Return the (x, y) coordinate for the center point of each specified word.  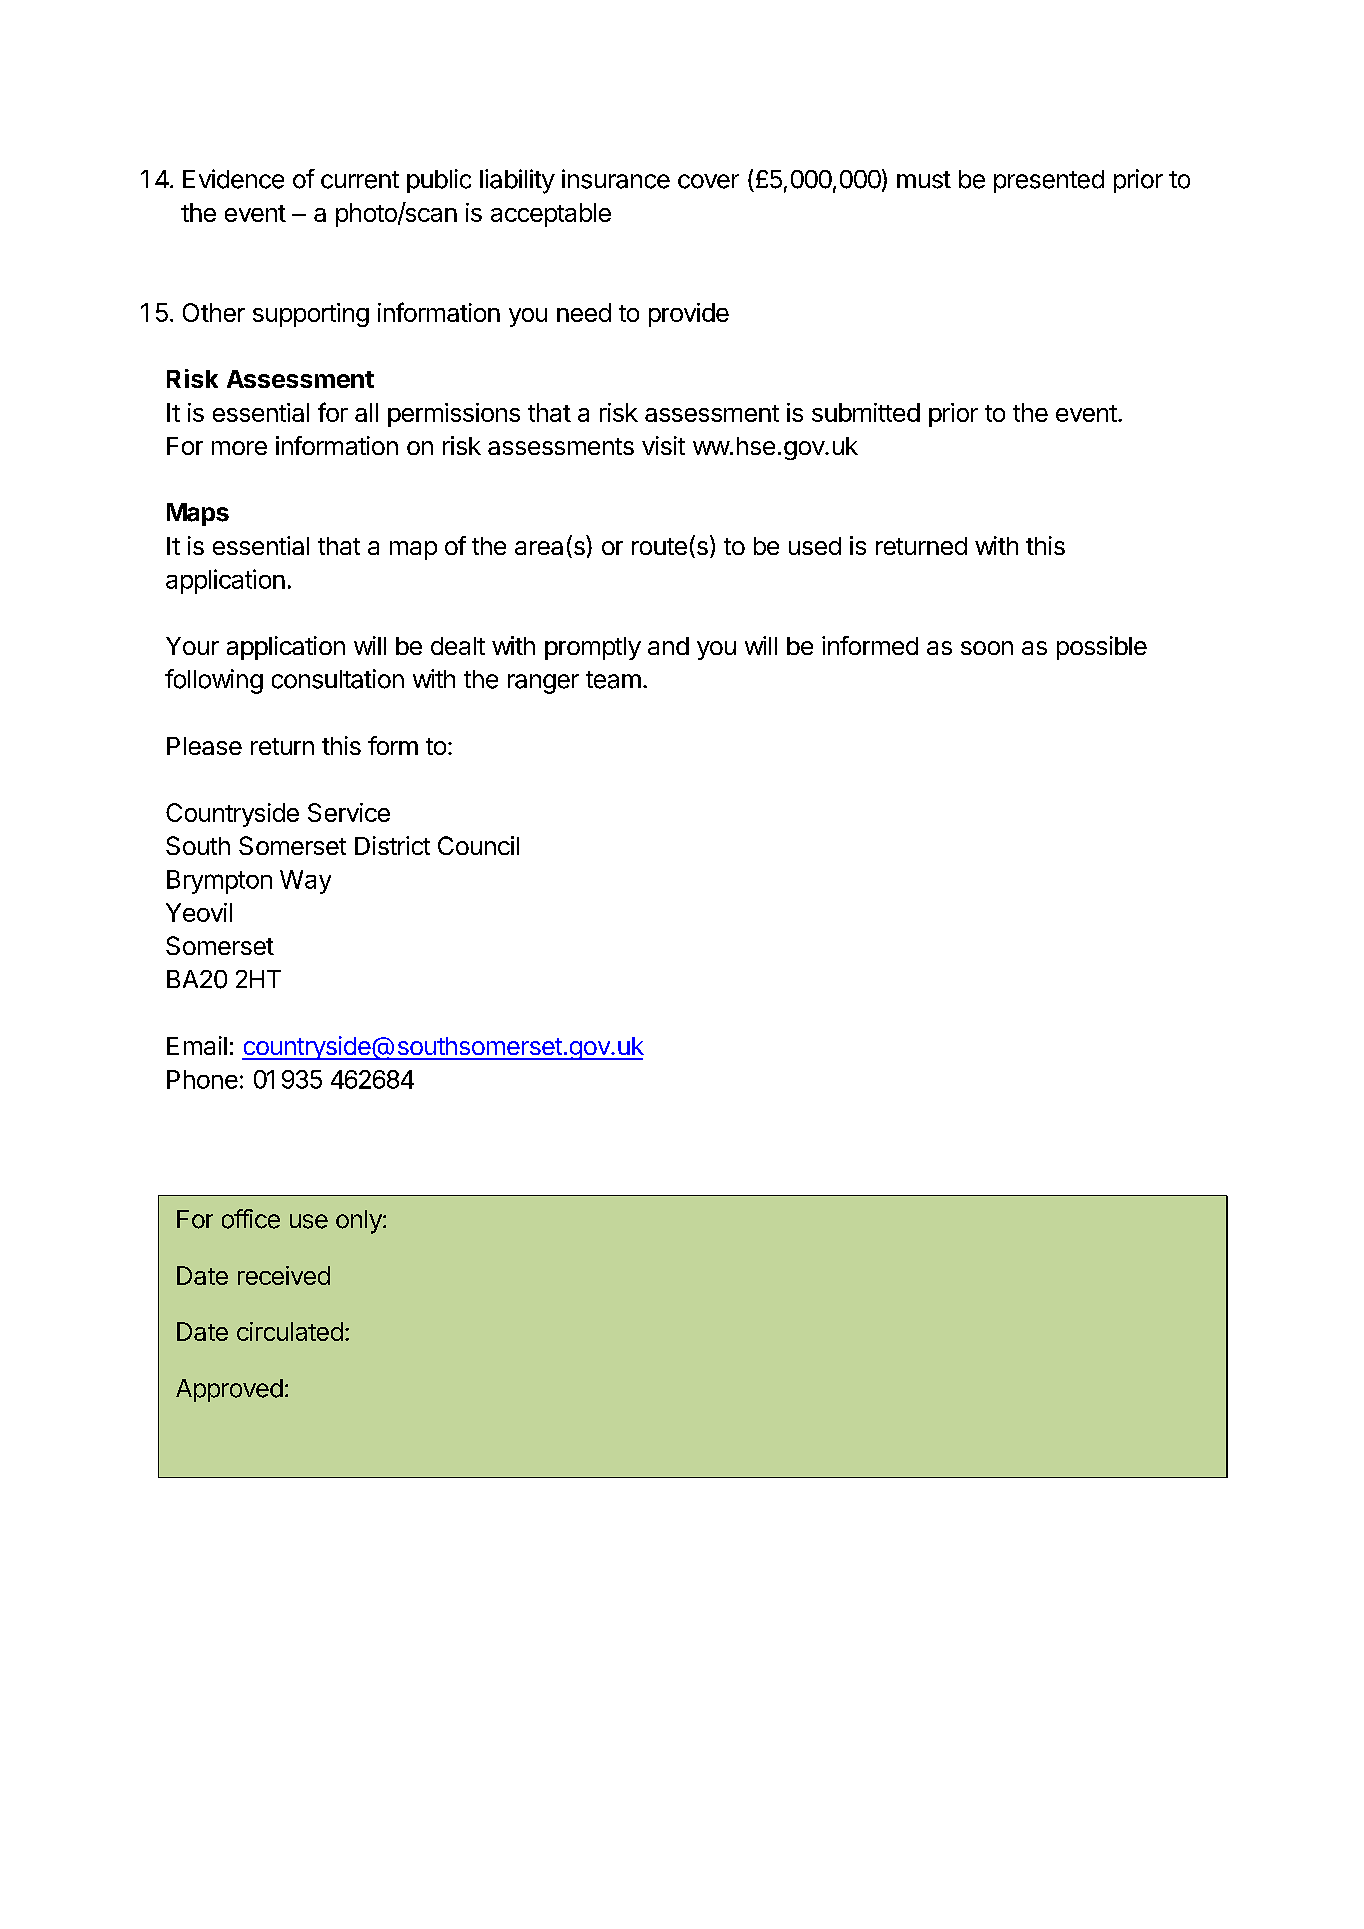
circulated (290, 1331)
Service (349, 812)
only (360, 1222)
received (284, 1275)
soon (987, 648)
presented (1049, 181)
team (613, 680)
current (360, 180)
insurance (616, 179)
